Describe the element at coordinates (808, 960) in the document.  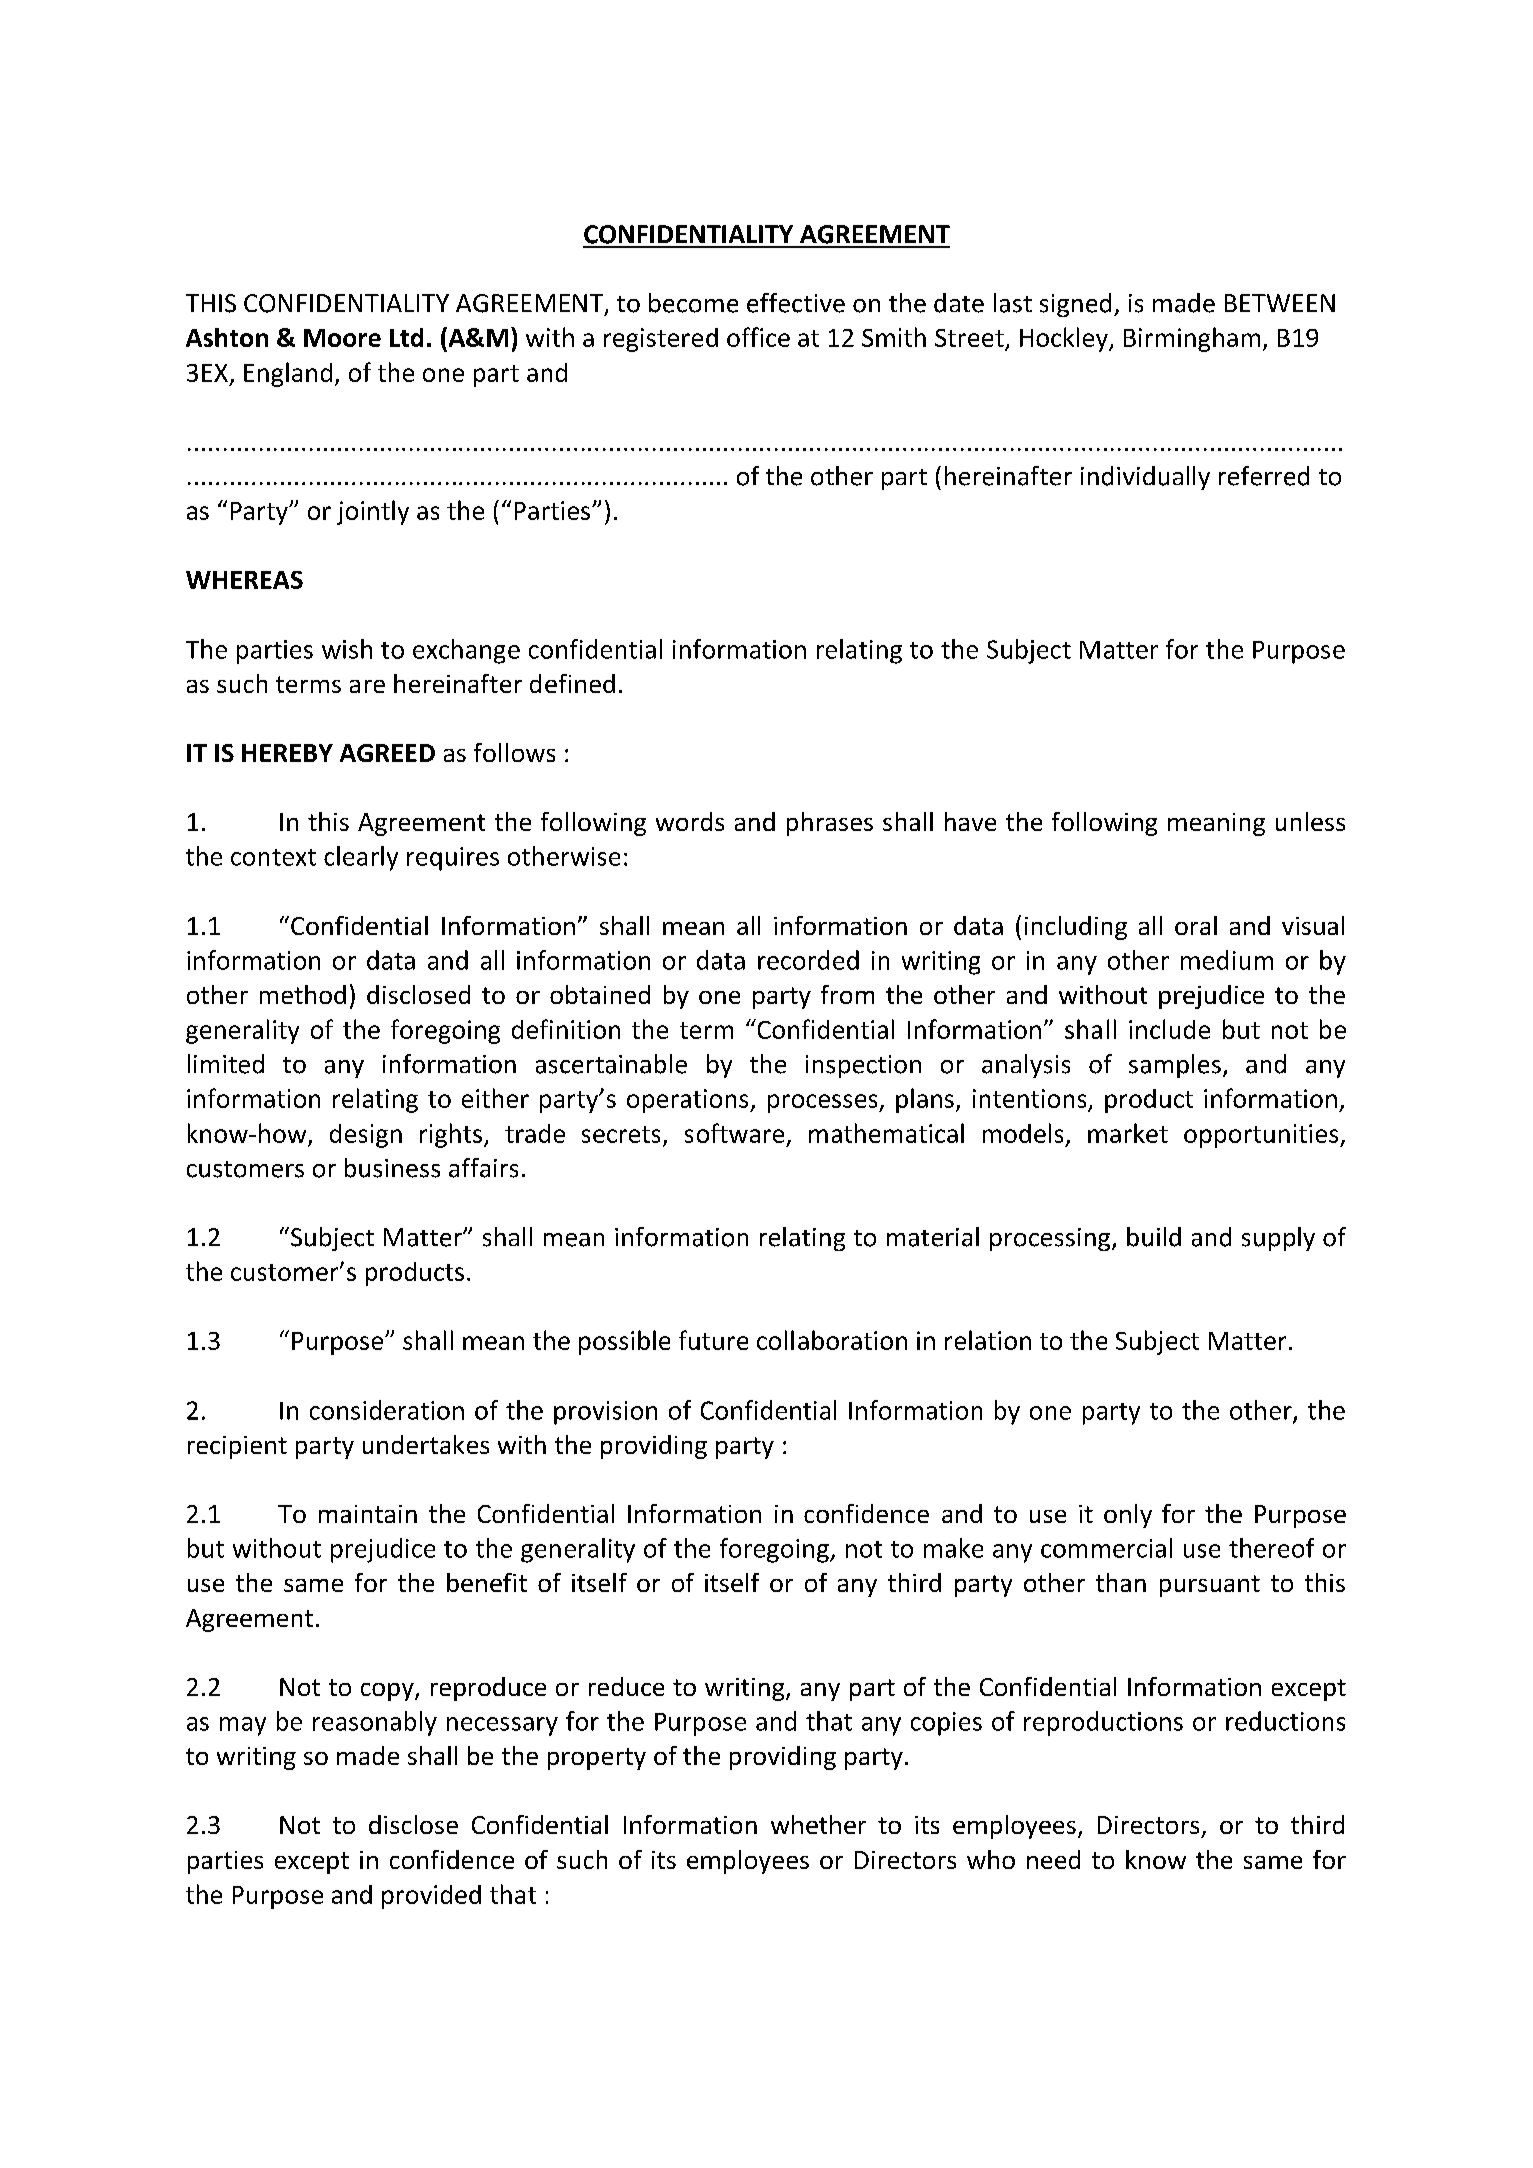
I see `recorded` at that location.
